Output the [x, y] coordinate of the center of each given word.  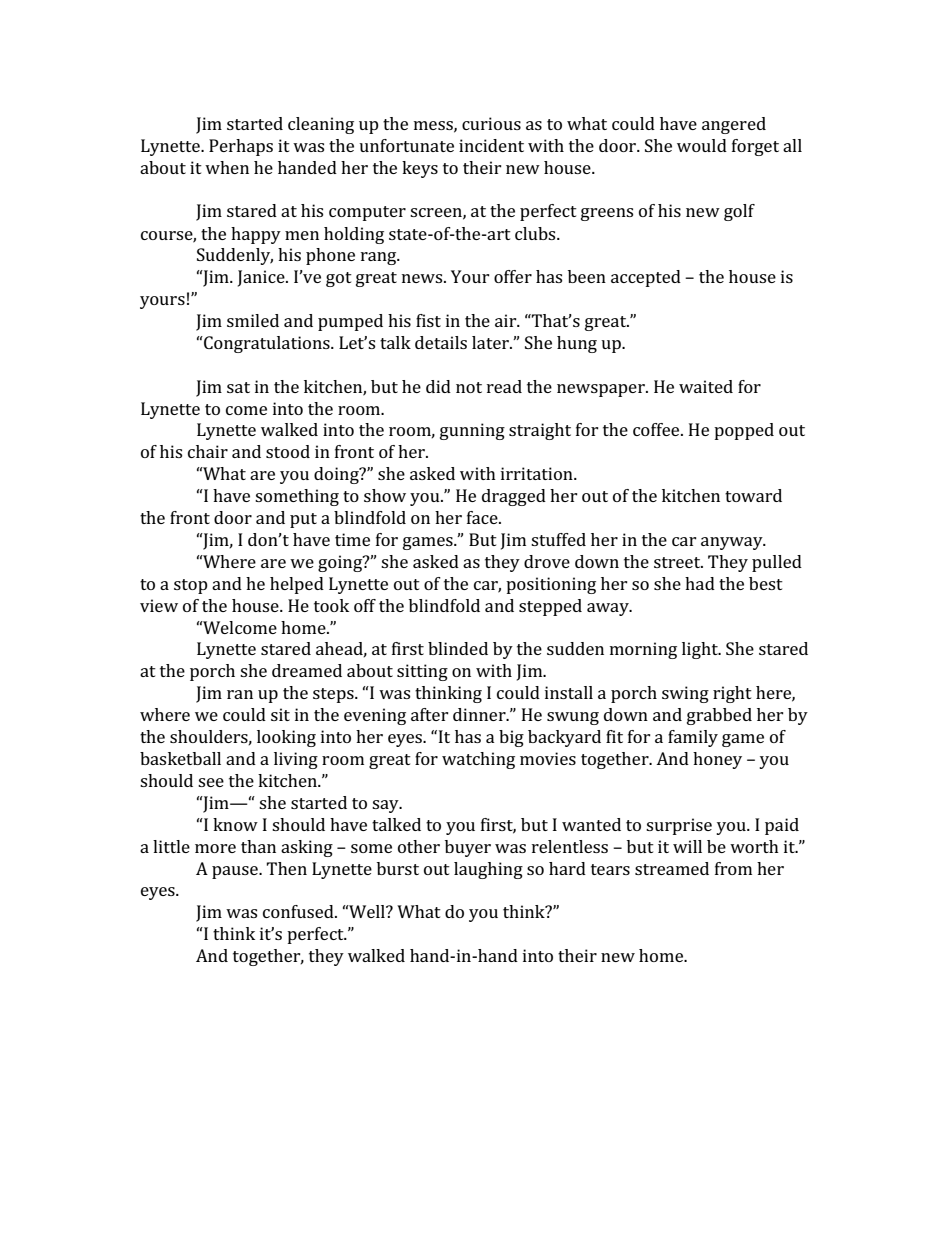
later [491, 342]
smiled [253, 320]
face [483, 517]
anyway [733, 543]
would [702, 145]
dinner [480, 714]
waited [706, 386]
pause [236, 872]
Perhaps [241, 147]
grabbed [719, 716]
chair [208, 451]
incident [491, 145]
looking [286, 738]
